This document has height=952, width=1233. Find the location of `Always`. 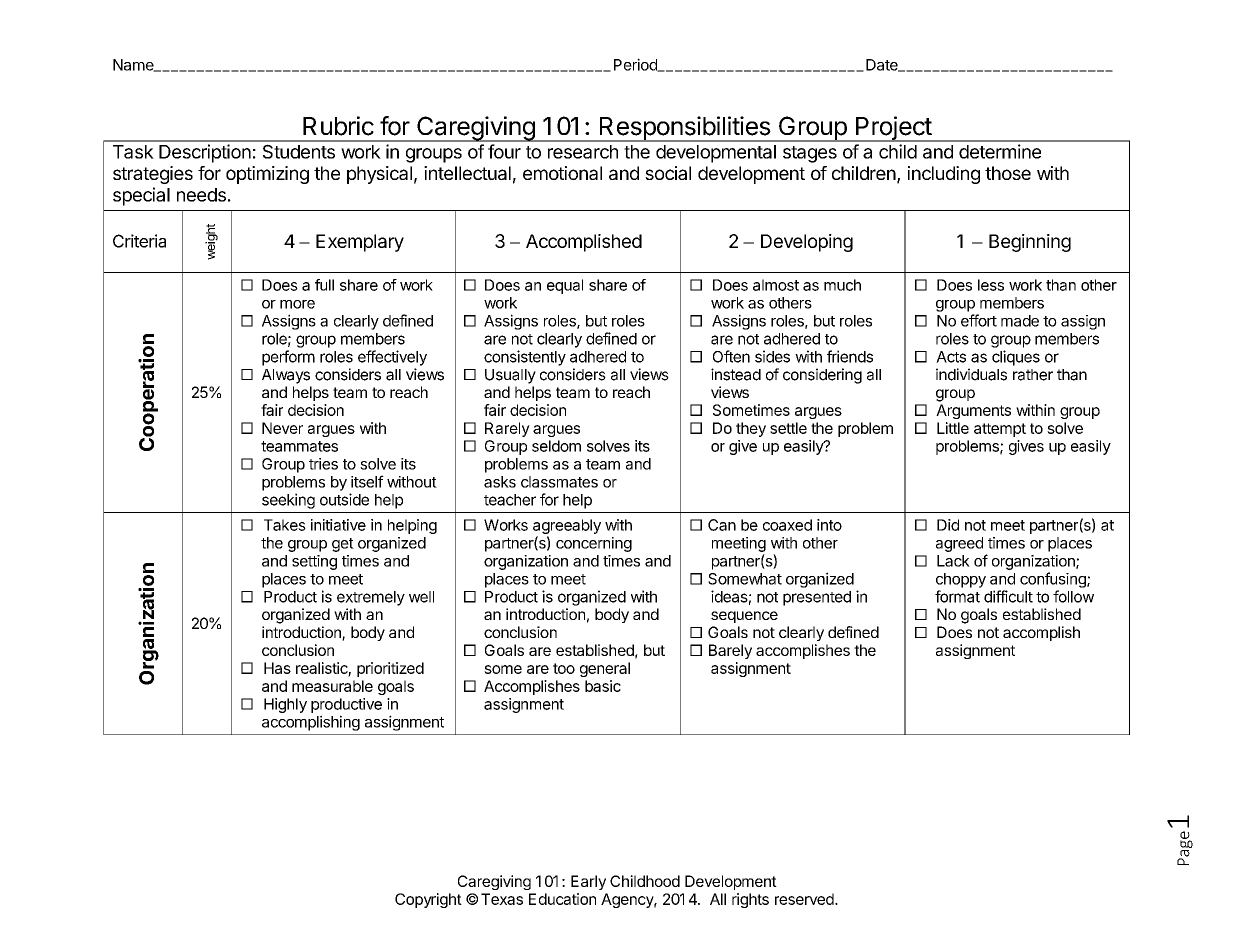

Always is located at coordinates (286, 376).
